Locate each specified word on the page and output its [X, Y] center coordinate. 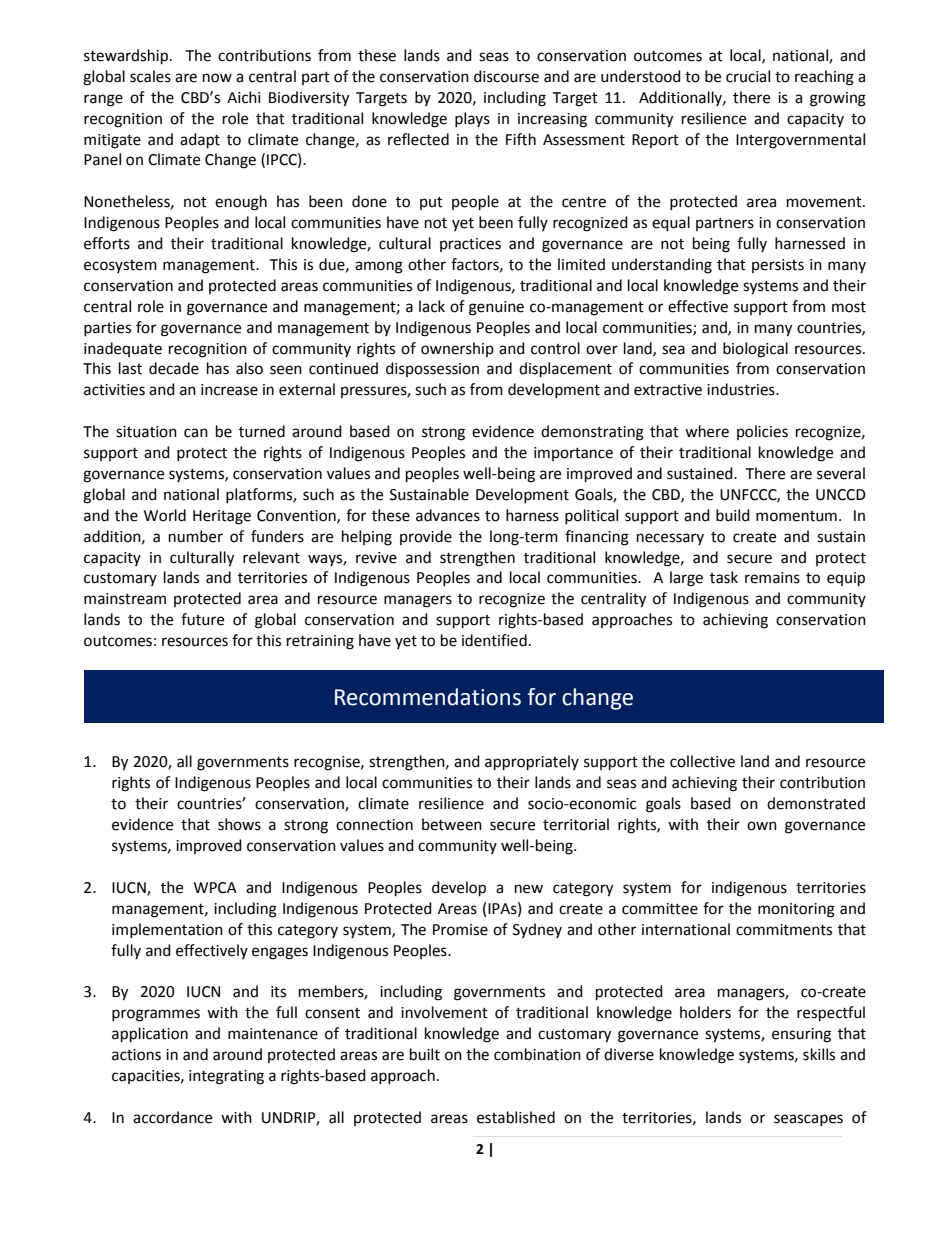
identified [494, 640]
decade [174, 368]
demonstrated [816, 803]
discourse [506, 76]
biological [755, 350]
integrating [226, 1077]
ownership [457, 349]
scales [150, 76]
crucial [748, 76]
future [202, 619]
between [452, 824]
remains [772, 578]
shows [239, 824]
